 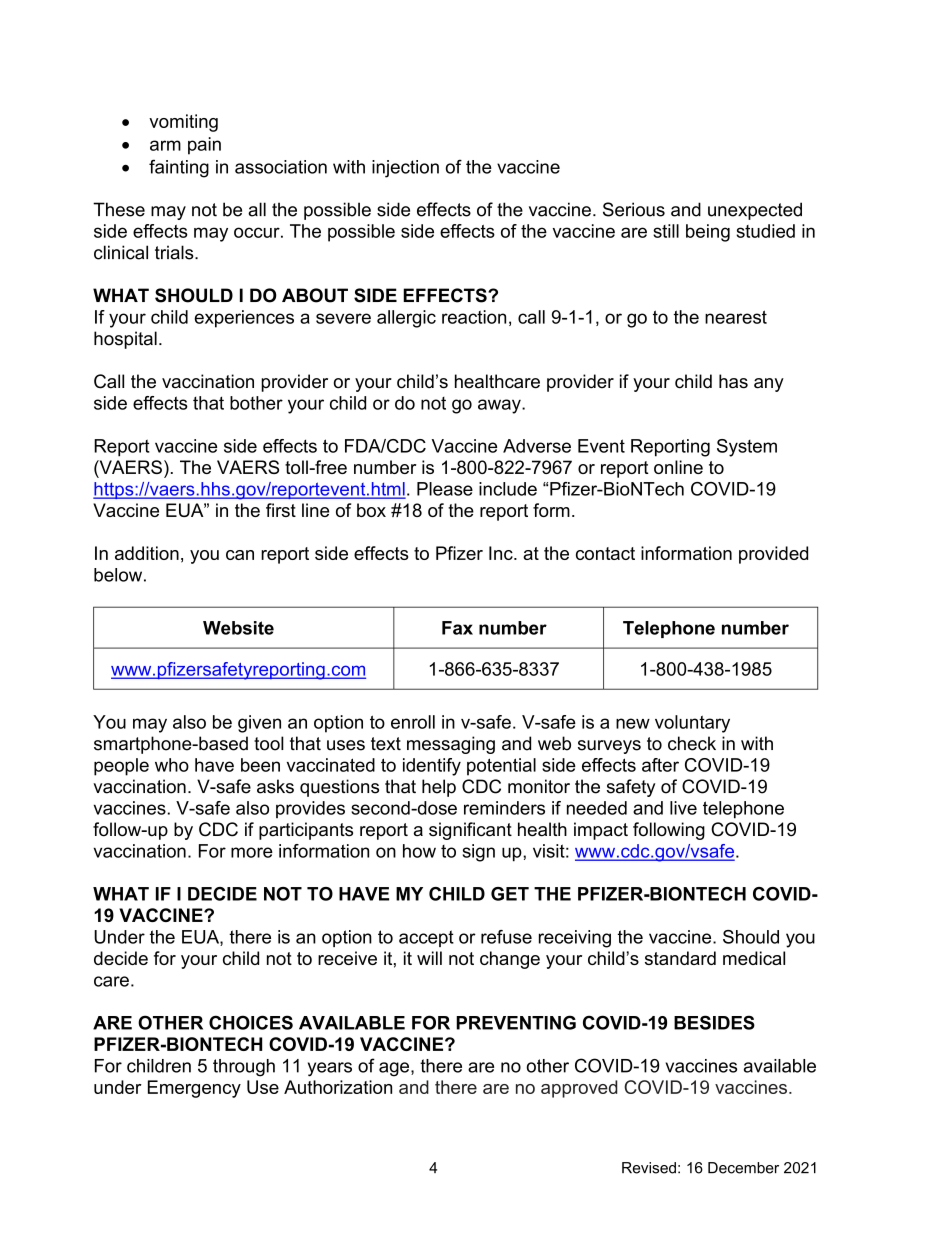 I want to click on Revised, so click(x=649, y=1168).
